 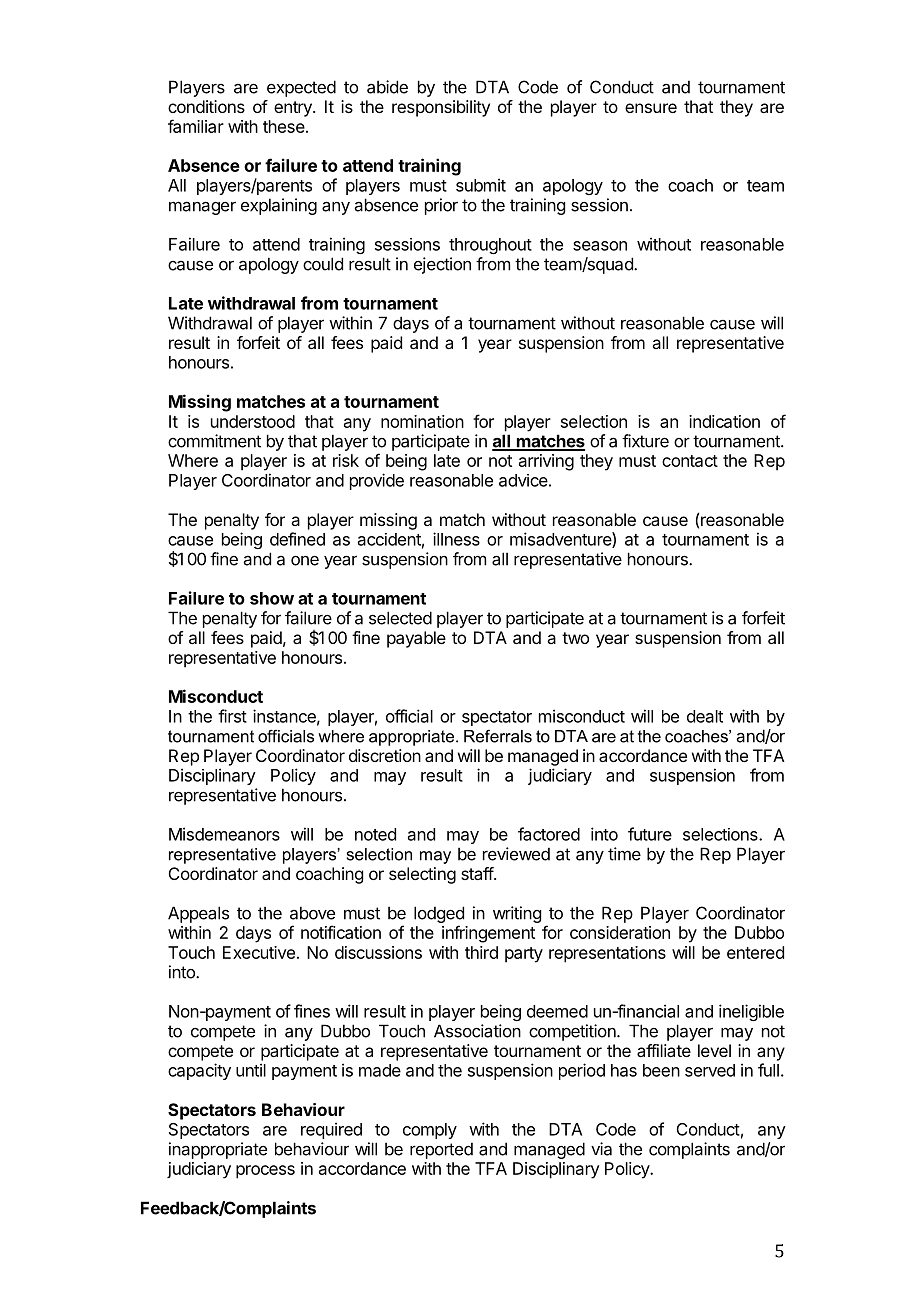 I want to click on process, so click(x=265, y=1172).
